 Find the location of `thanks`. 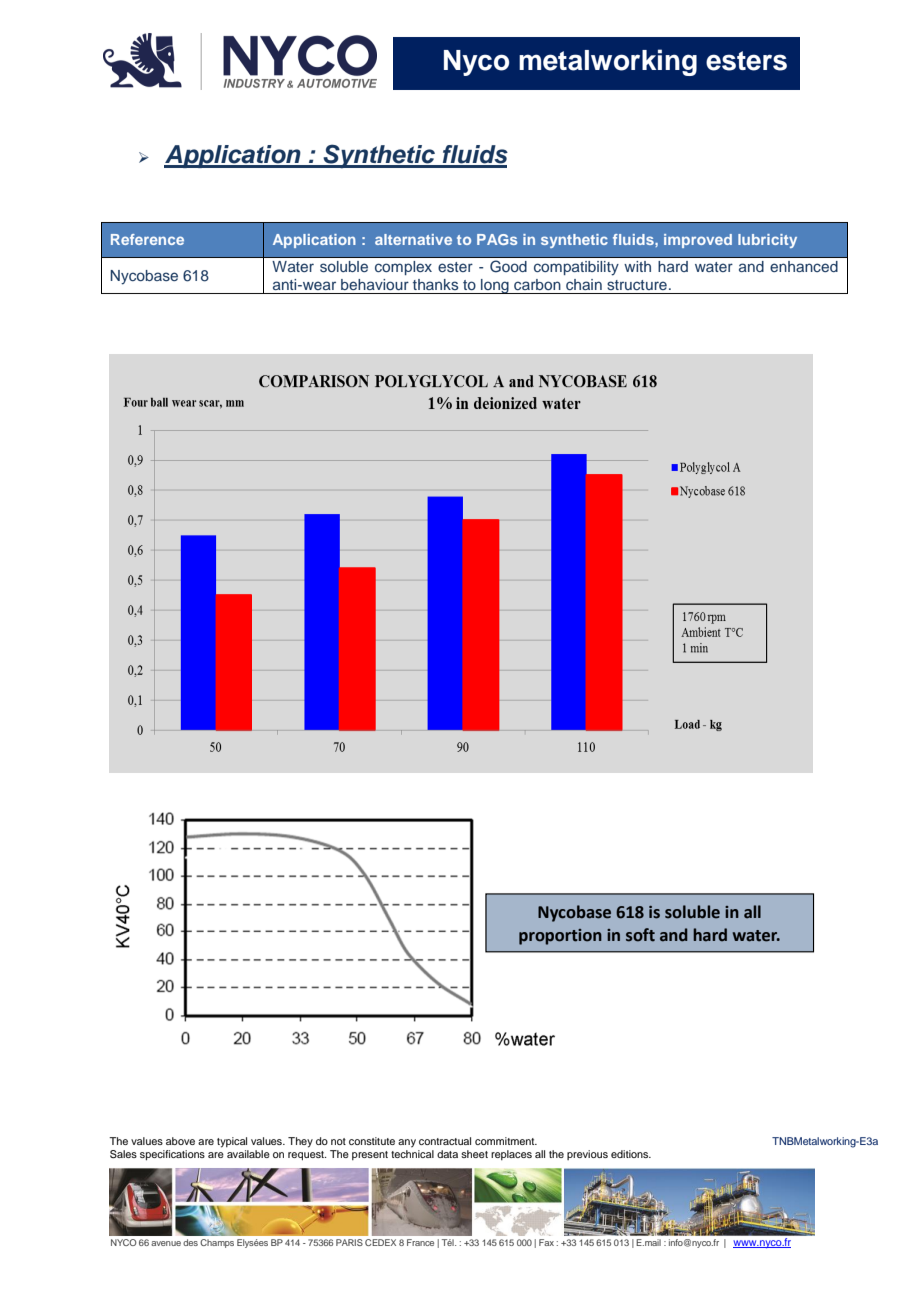

thanks is located at coordinates (435, 284).
